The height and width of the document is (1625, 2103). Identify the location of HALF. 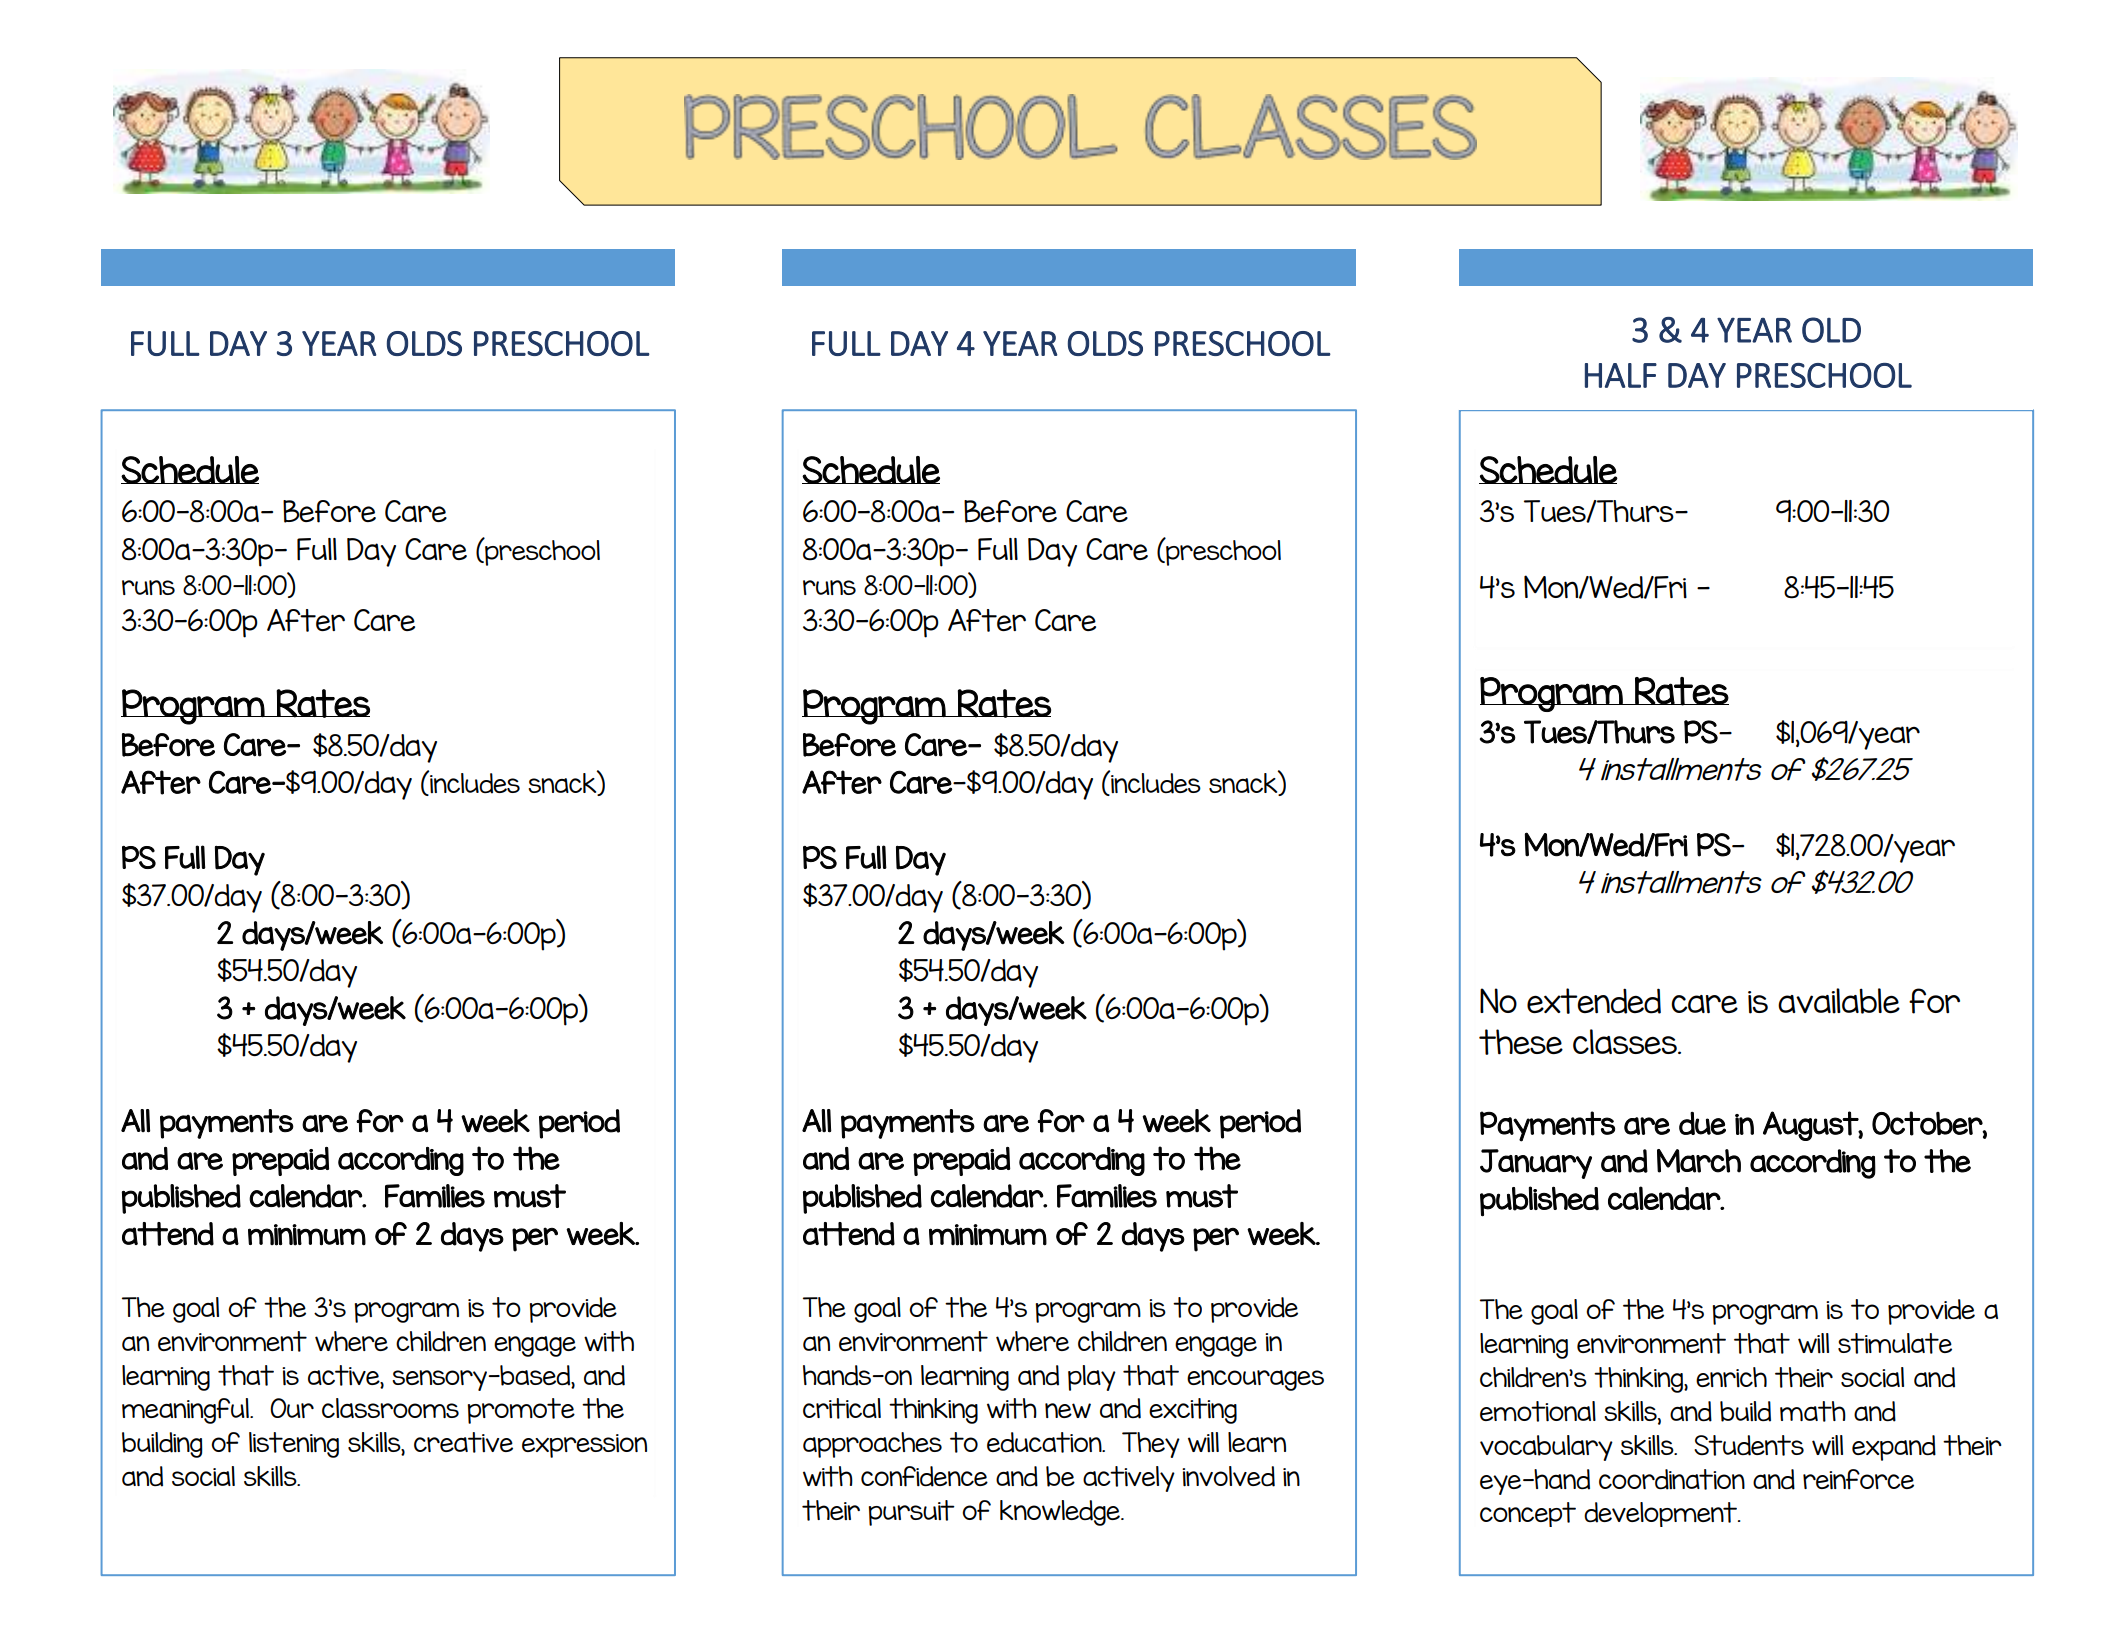
(1621, 375).
